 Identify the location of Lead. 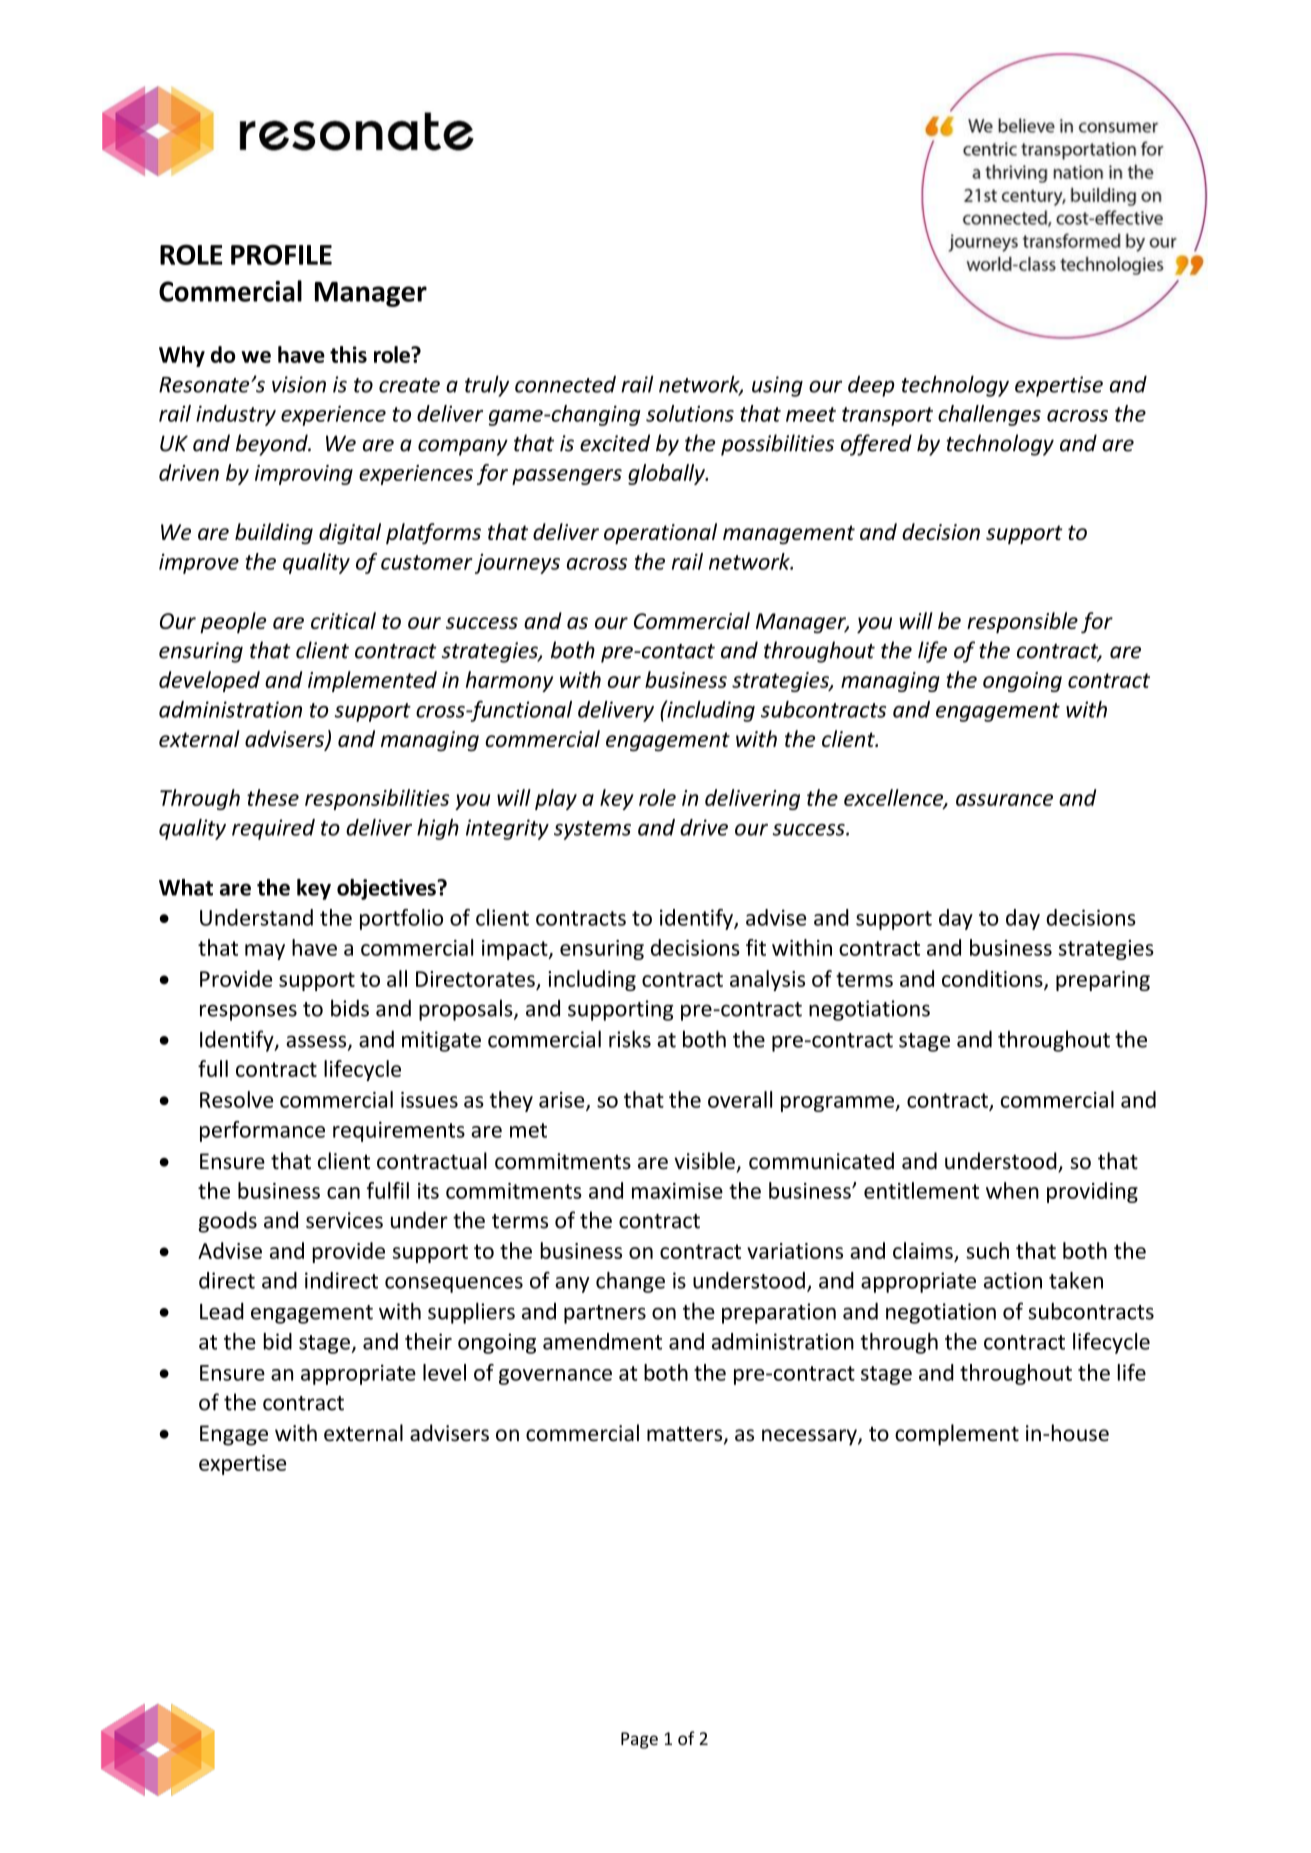
(222, 1311).
